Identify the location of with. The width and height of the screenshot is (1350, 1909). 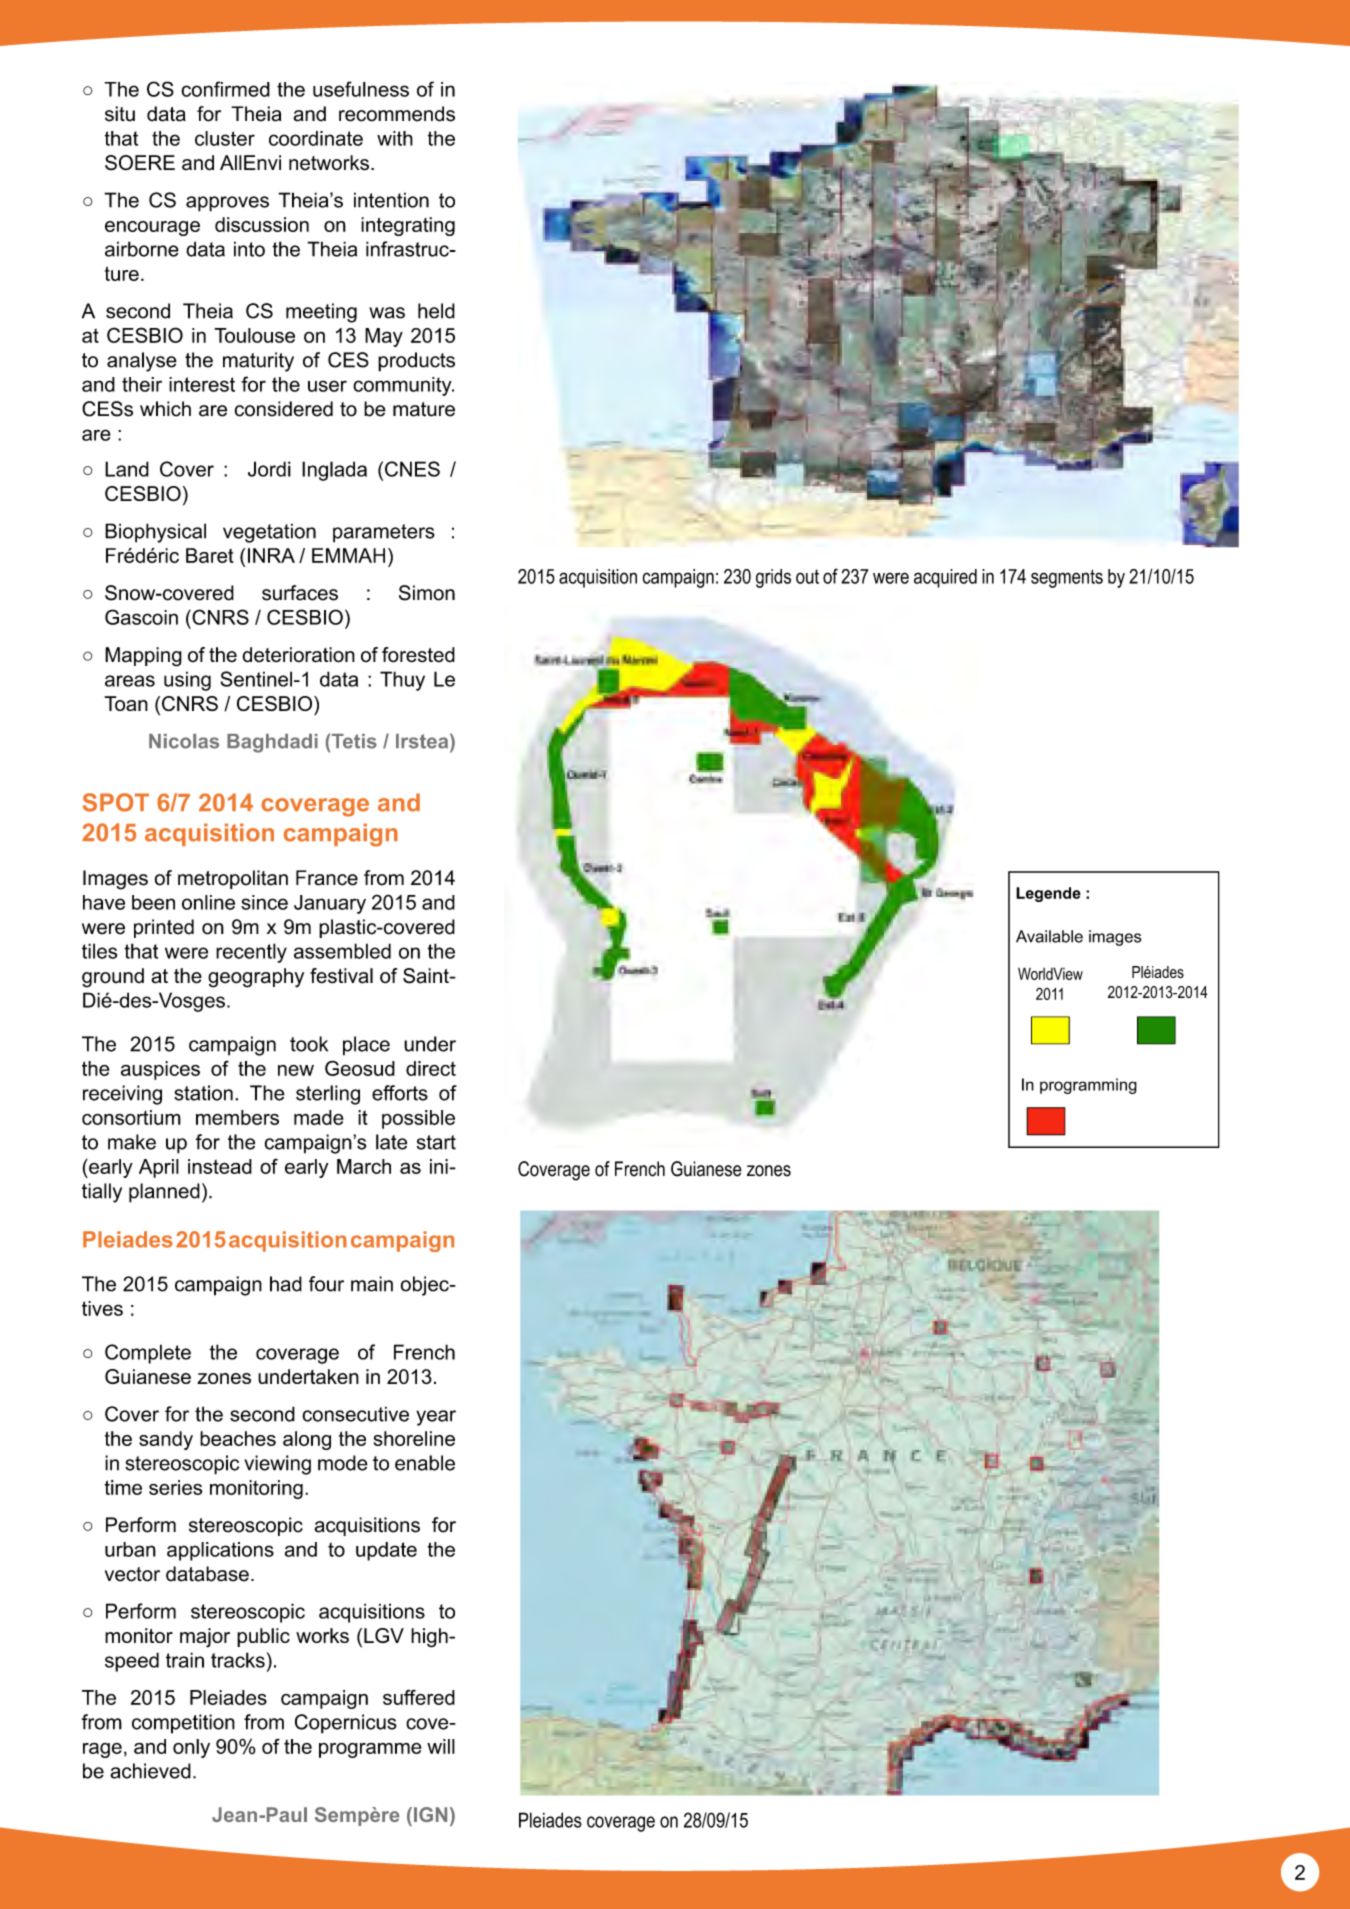
(395, 138).
